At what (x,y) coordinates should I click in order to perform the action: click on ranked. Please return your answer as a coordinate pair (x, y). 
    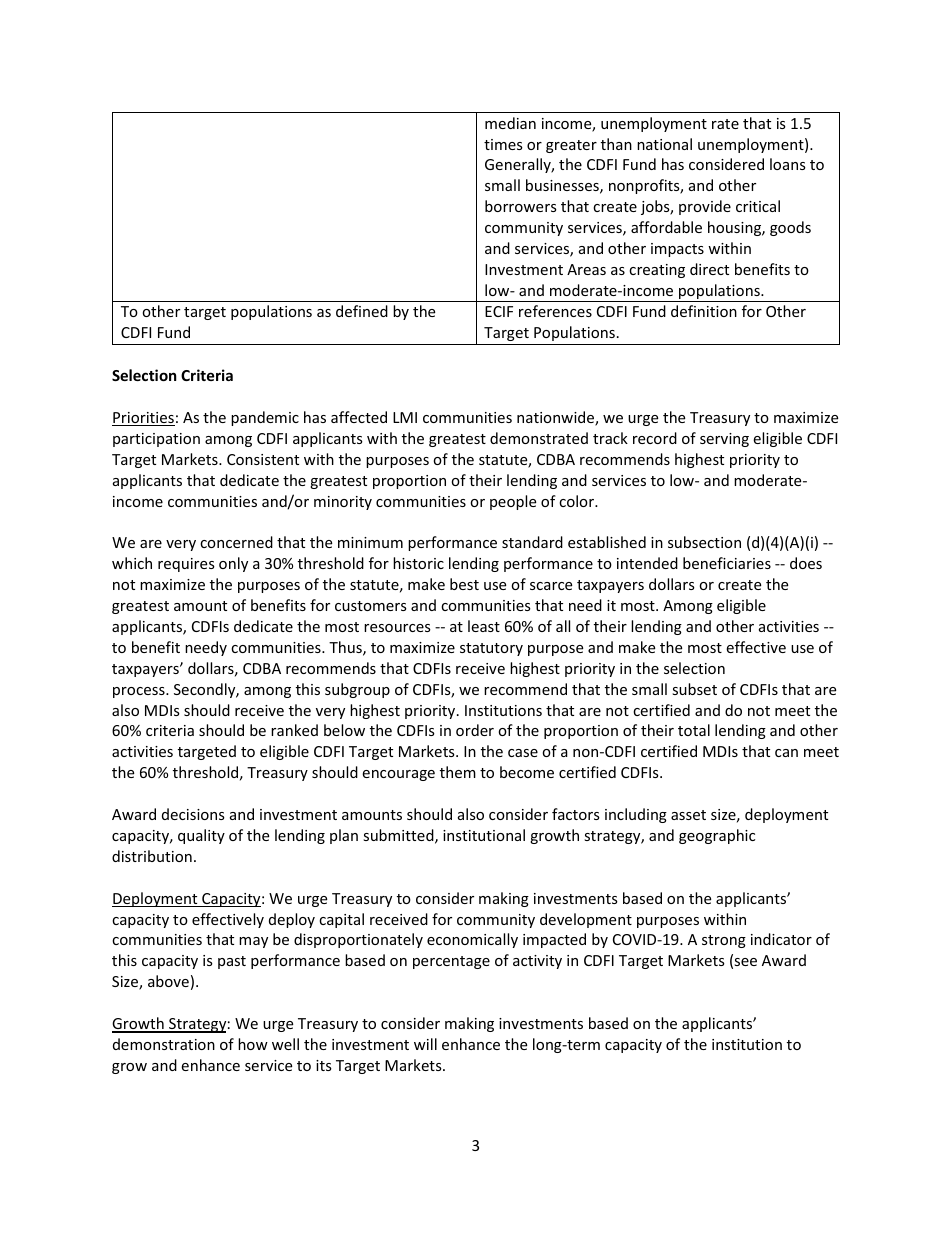
    Looking at the image, I should click on (294, 730).
